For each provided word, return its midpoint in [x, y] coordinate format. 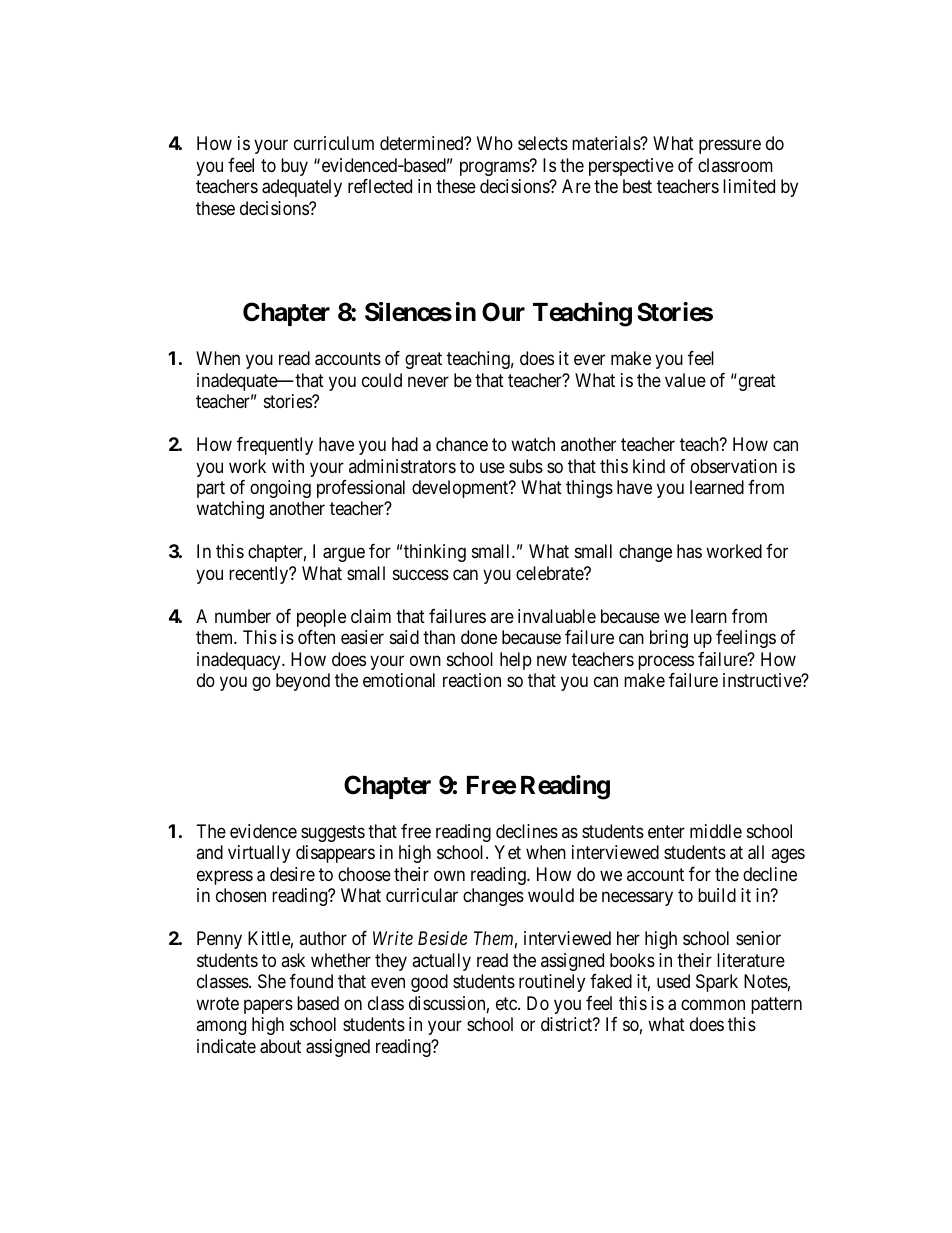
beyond [303, 682]
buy [294, 167]
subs [526, 466]
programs [495, 168]
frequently [275, 446]
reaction [472, 680]
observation [734, 466]
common [713, 1004]
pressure [730, 147]
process [666, 662]
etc [507, 1003]
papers [268, 1006]
